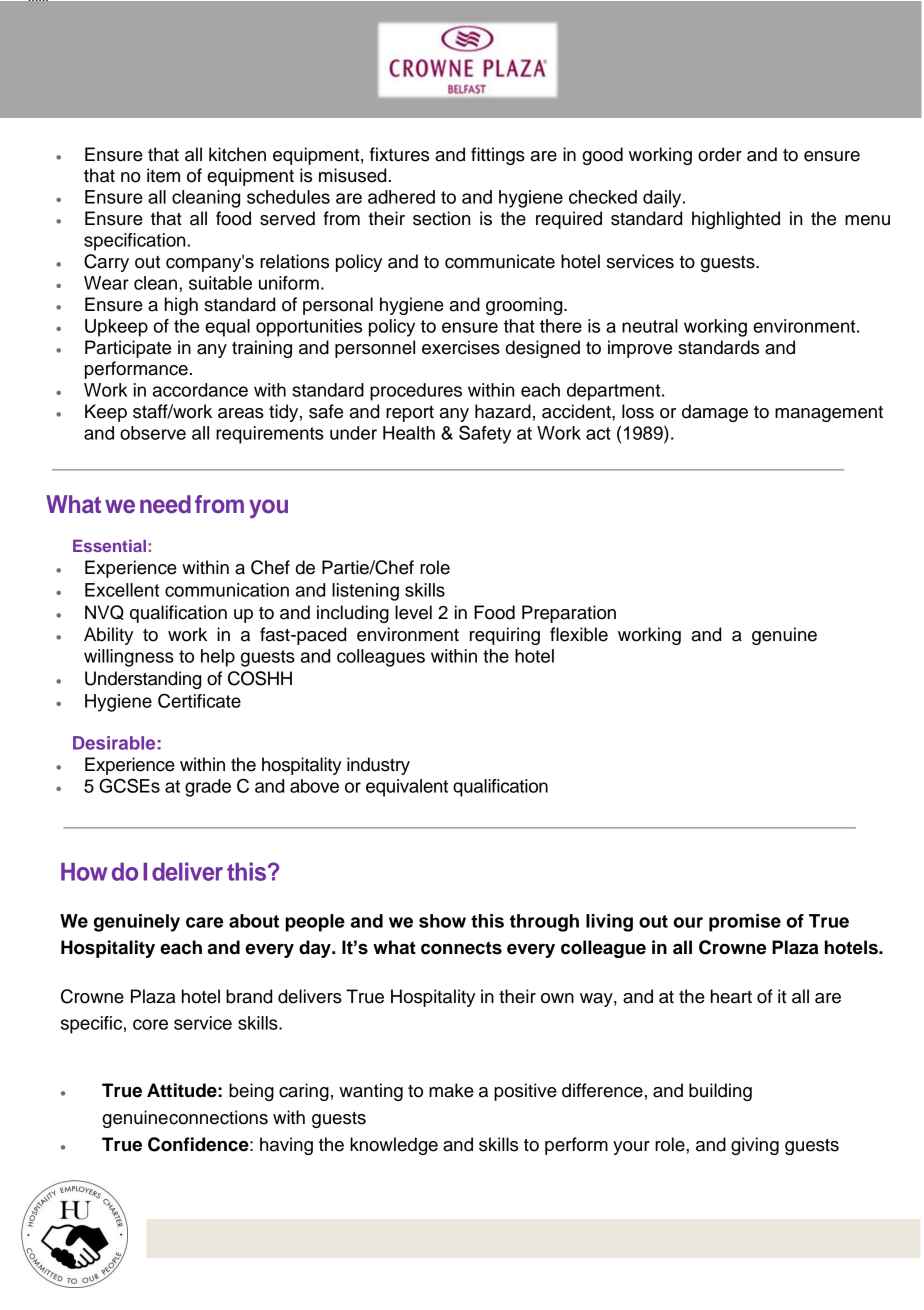 This document has height=1310, width=924. What do you see at coordinates (720, 154) in the document?
I see `order` at bounding box center [720, 154].
